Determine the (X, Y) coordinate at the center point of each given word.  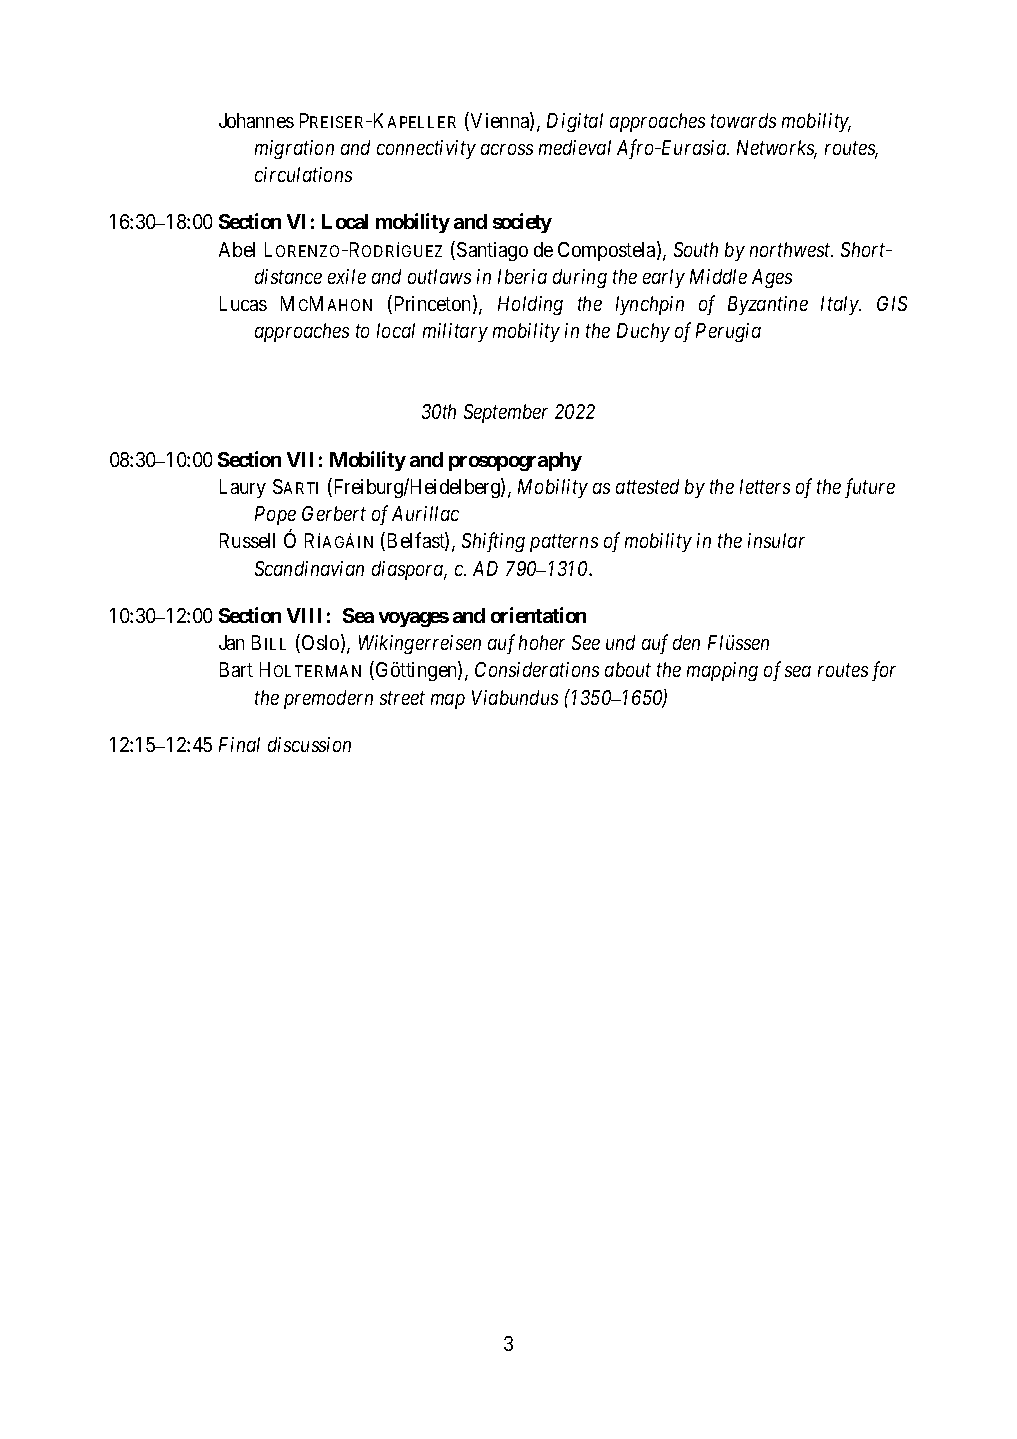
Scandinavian (309, 568)
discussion (309, 744)
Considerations (537, 669)
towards (743, 120)
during (580, 278)
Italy (840, 305)
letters (765, 486)
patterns (564, 543)
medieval (575, 147)
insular (776, 540)
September (506, 413)
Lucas (243, 303)
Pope (275, 515)
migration (294, 149)
